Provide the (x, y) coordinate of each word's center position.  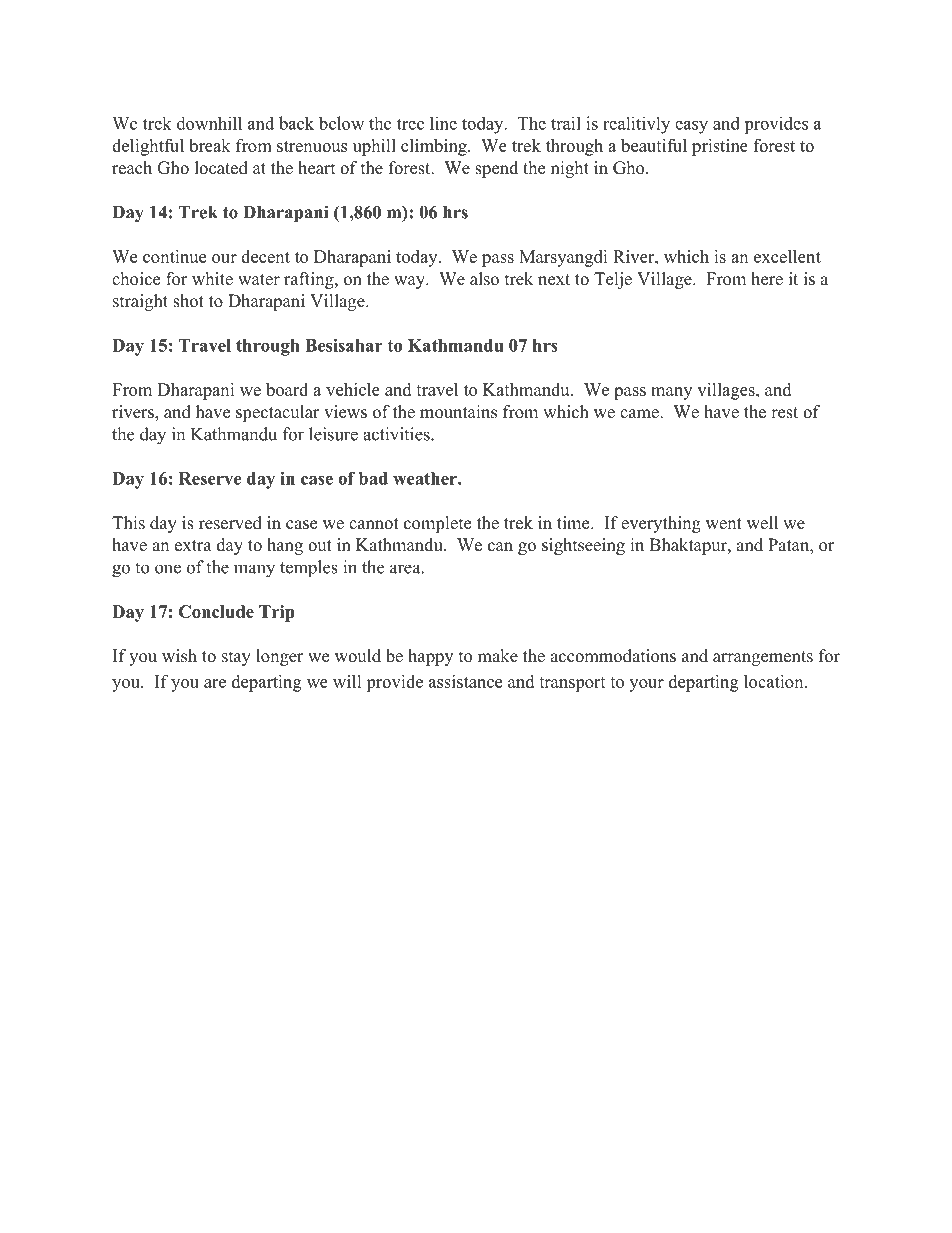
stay (236, 658)
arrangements (763, 658)
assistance (465, 681)
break (210, 145)
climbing (435, 147)
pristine (720, 147)
